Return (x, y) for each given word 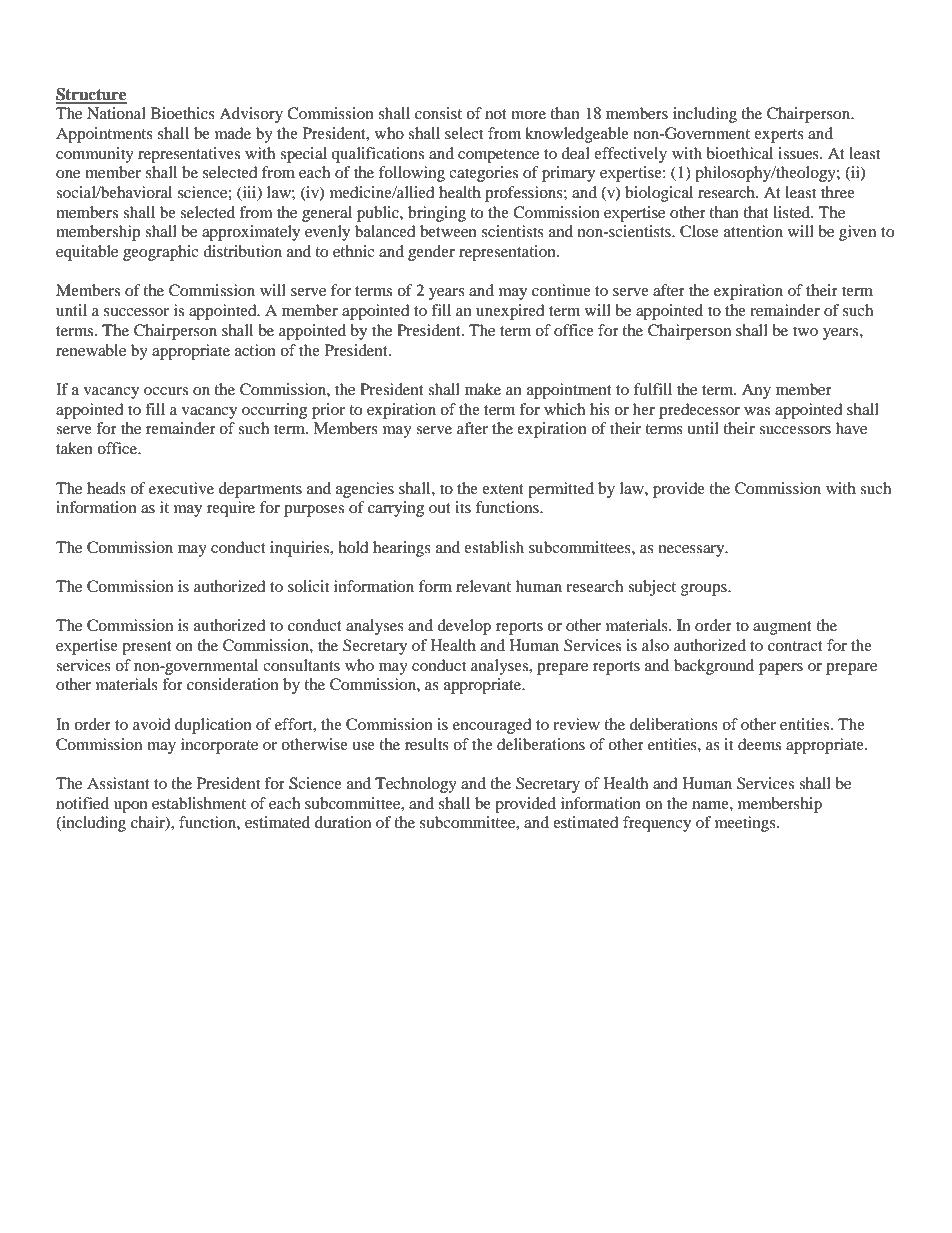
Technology (416, 785)
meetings (746, 824)
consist (438, 113)
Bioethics (183, 113)
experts (779, 136)
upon (131, 807)
